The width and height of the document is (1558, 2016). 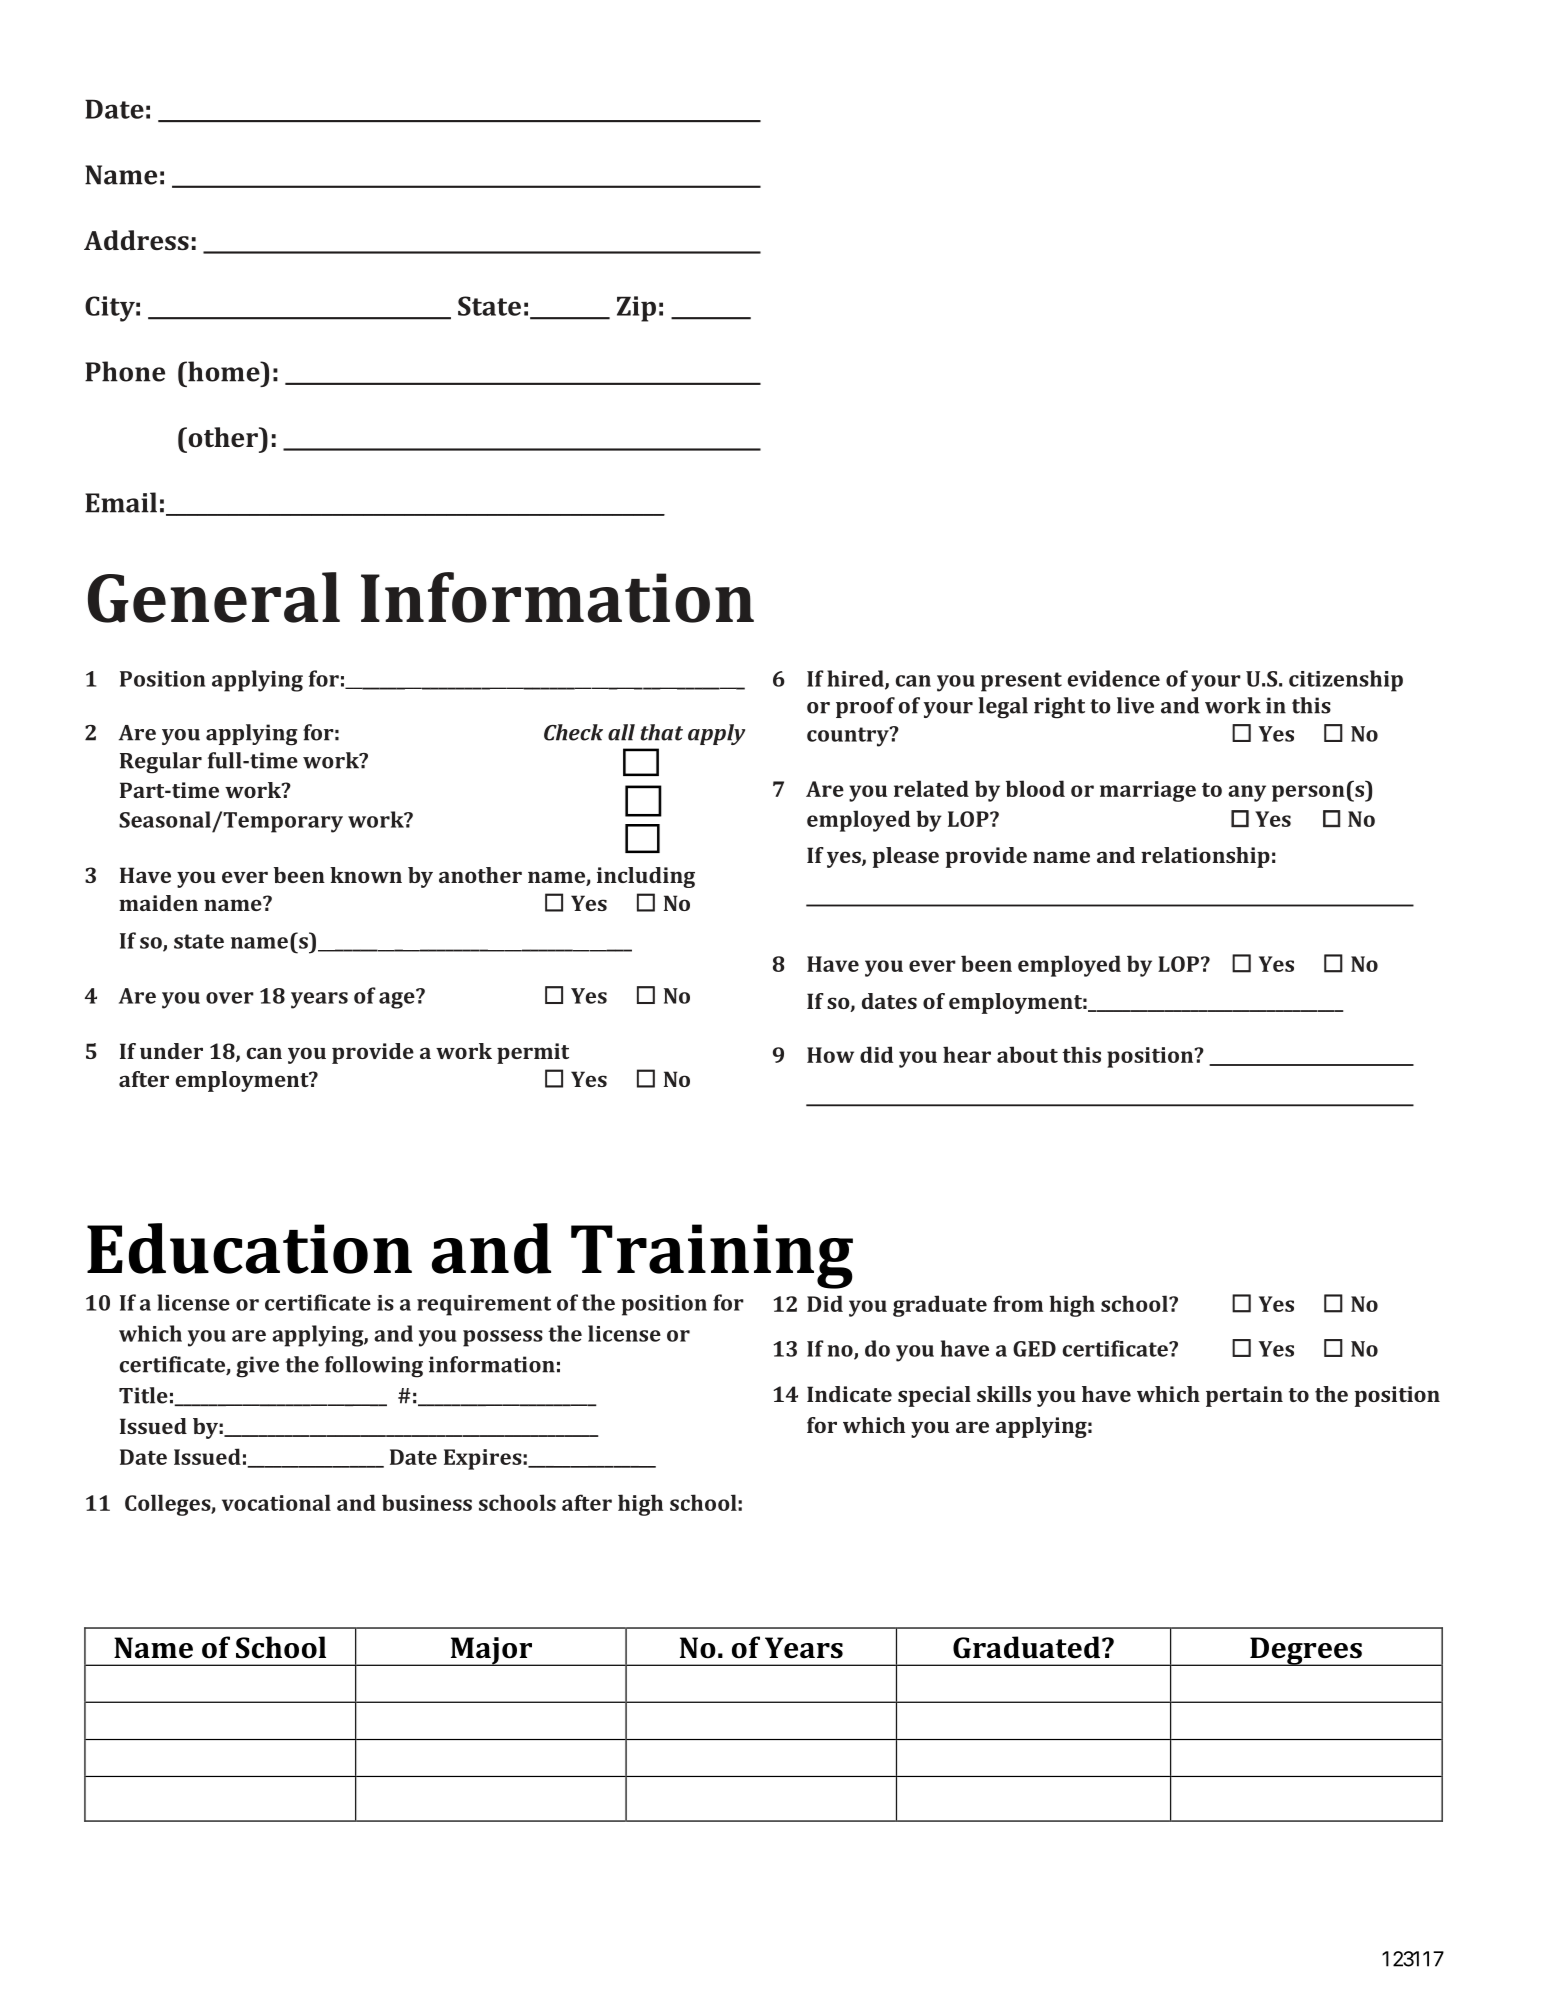 I want to click on vocational, so click(x=276, y=1502).
